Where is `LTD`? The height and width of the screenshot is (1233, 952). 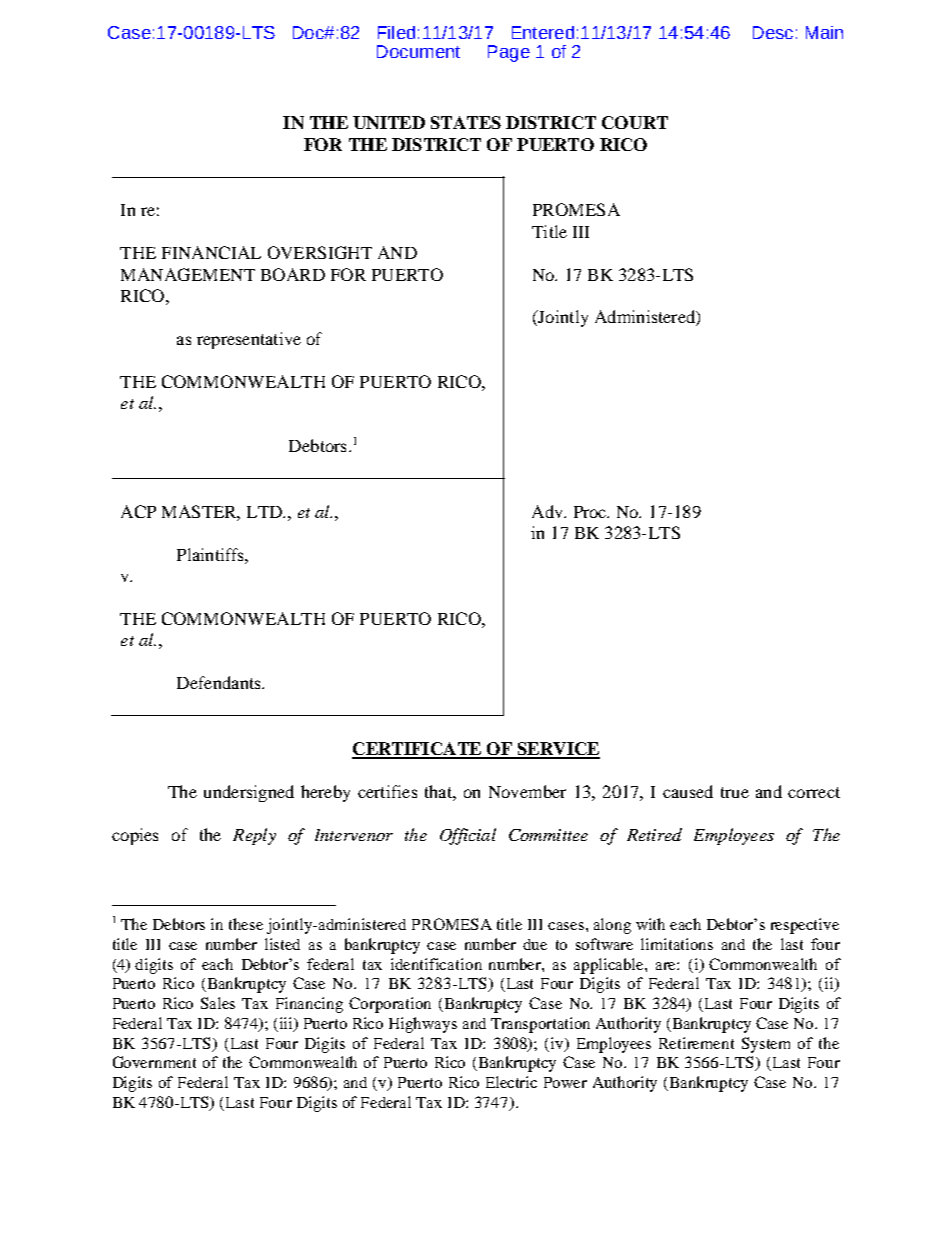
LTD is located at coordinates (265, 512).
